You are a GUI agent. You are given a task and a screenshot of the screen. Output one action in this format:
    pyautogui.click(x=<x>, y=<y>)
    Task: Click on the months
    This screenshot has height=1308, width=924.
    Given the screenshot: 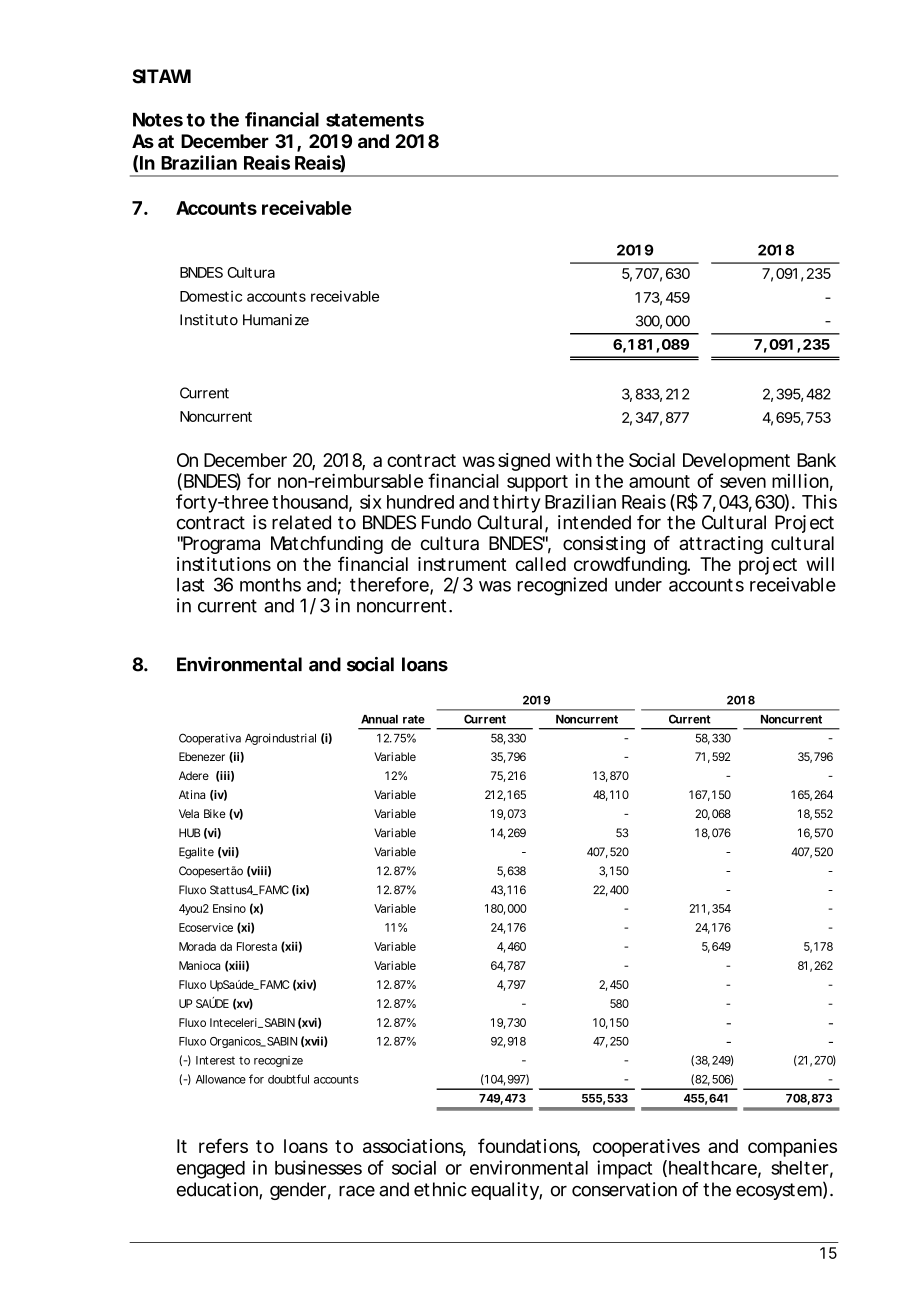 What is the action you would take?
    pyautogui.click(x=270, y=585)
